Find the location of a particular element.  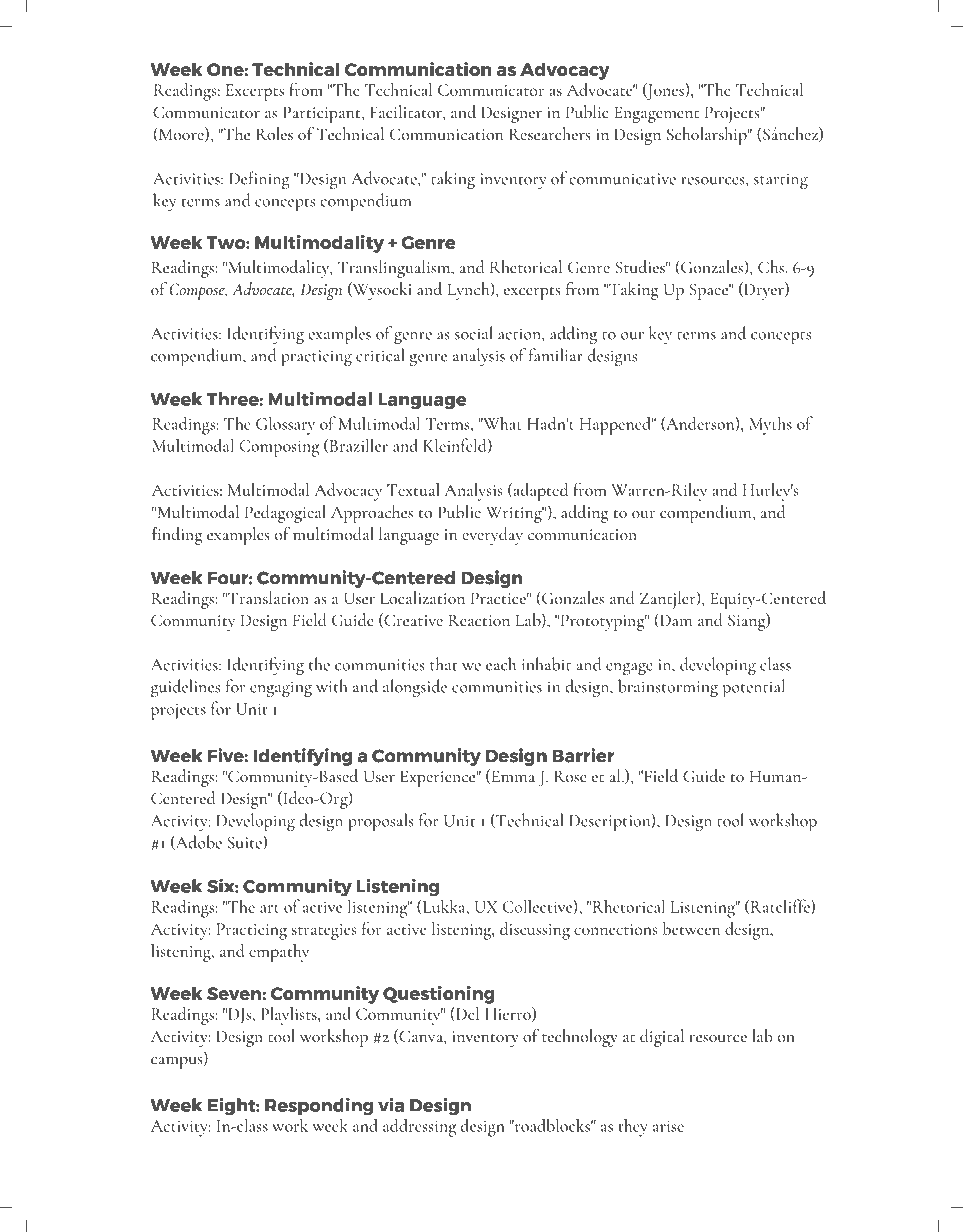

between is located at coordinates (691, 928).
